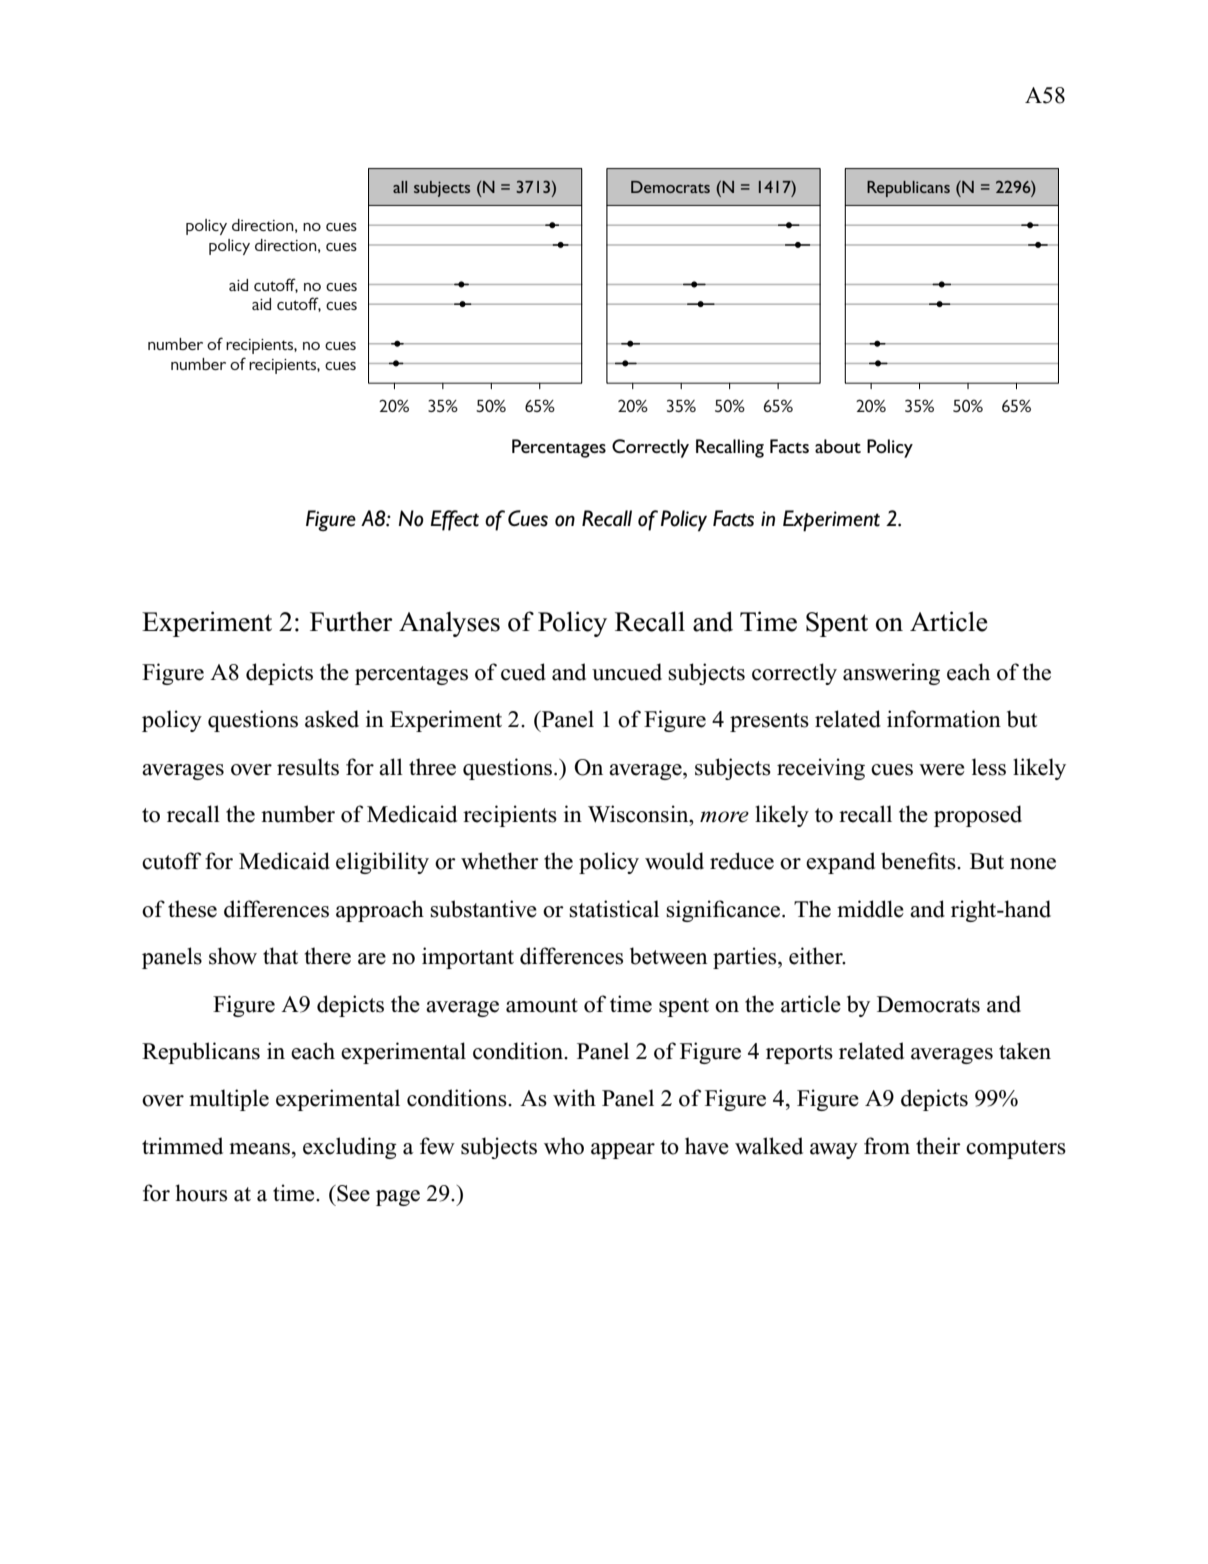  Describe the element at coordinates (280, 956) in the image. I see `that` at that location.
